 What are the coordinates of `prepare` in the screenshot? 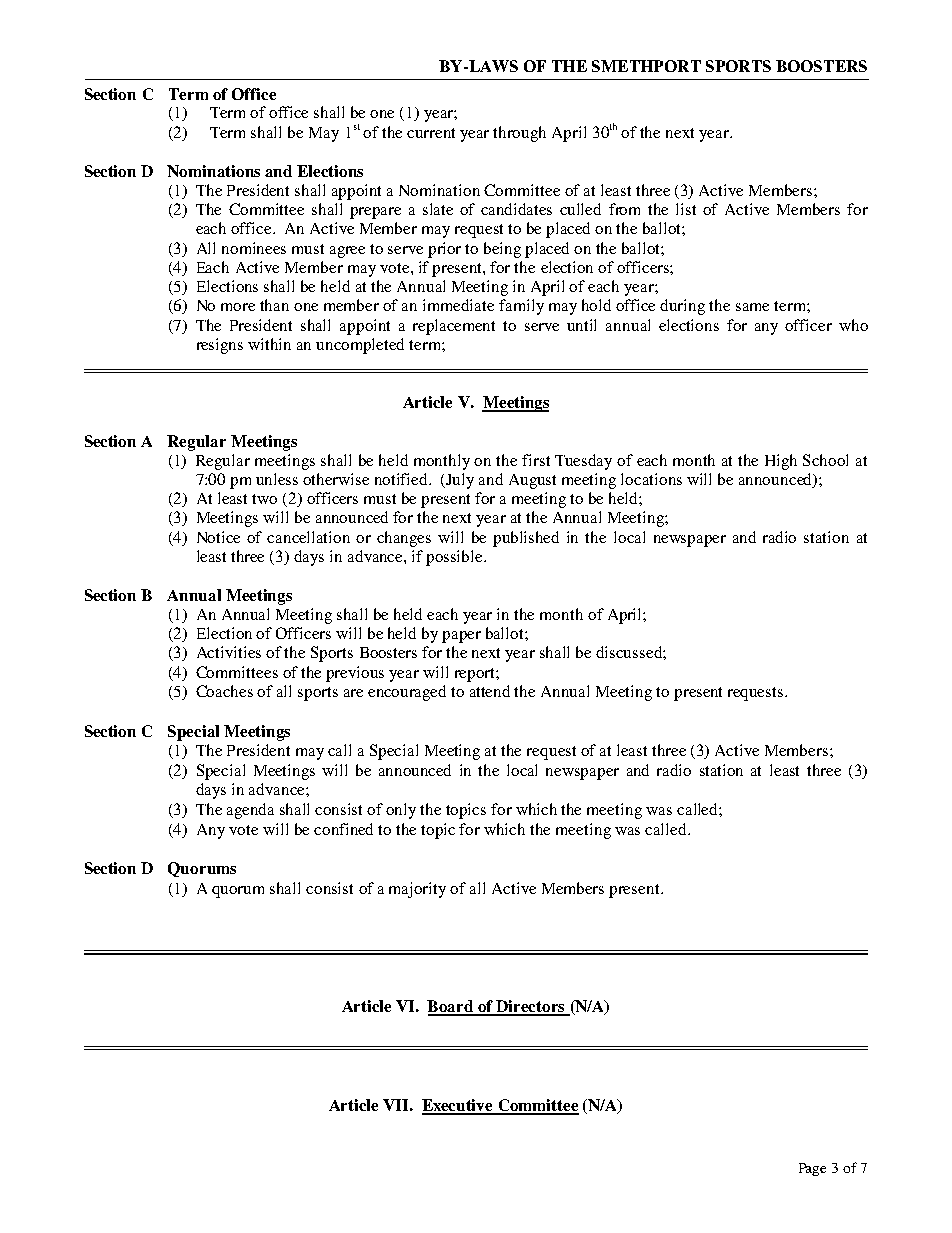 It's located at (375, 213).
